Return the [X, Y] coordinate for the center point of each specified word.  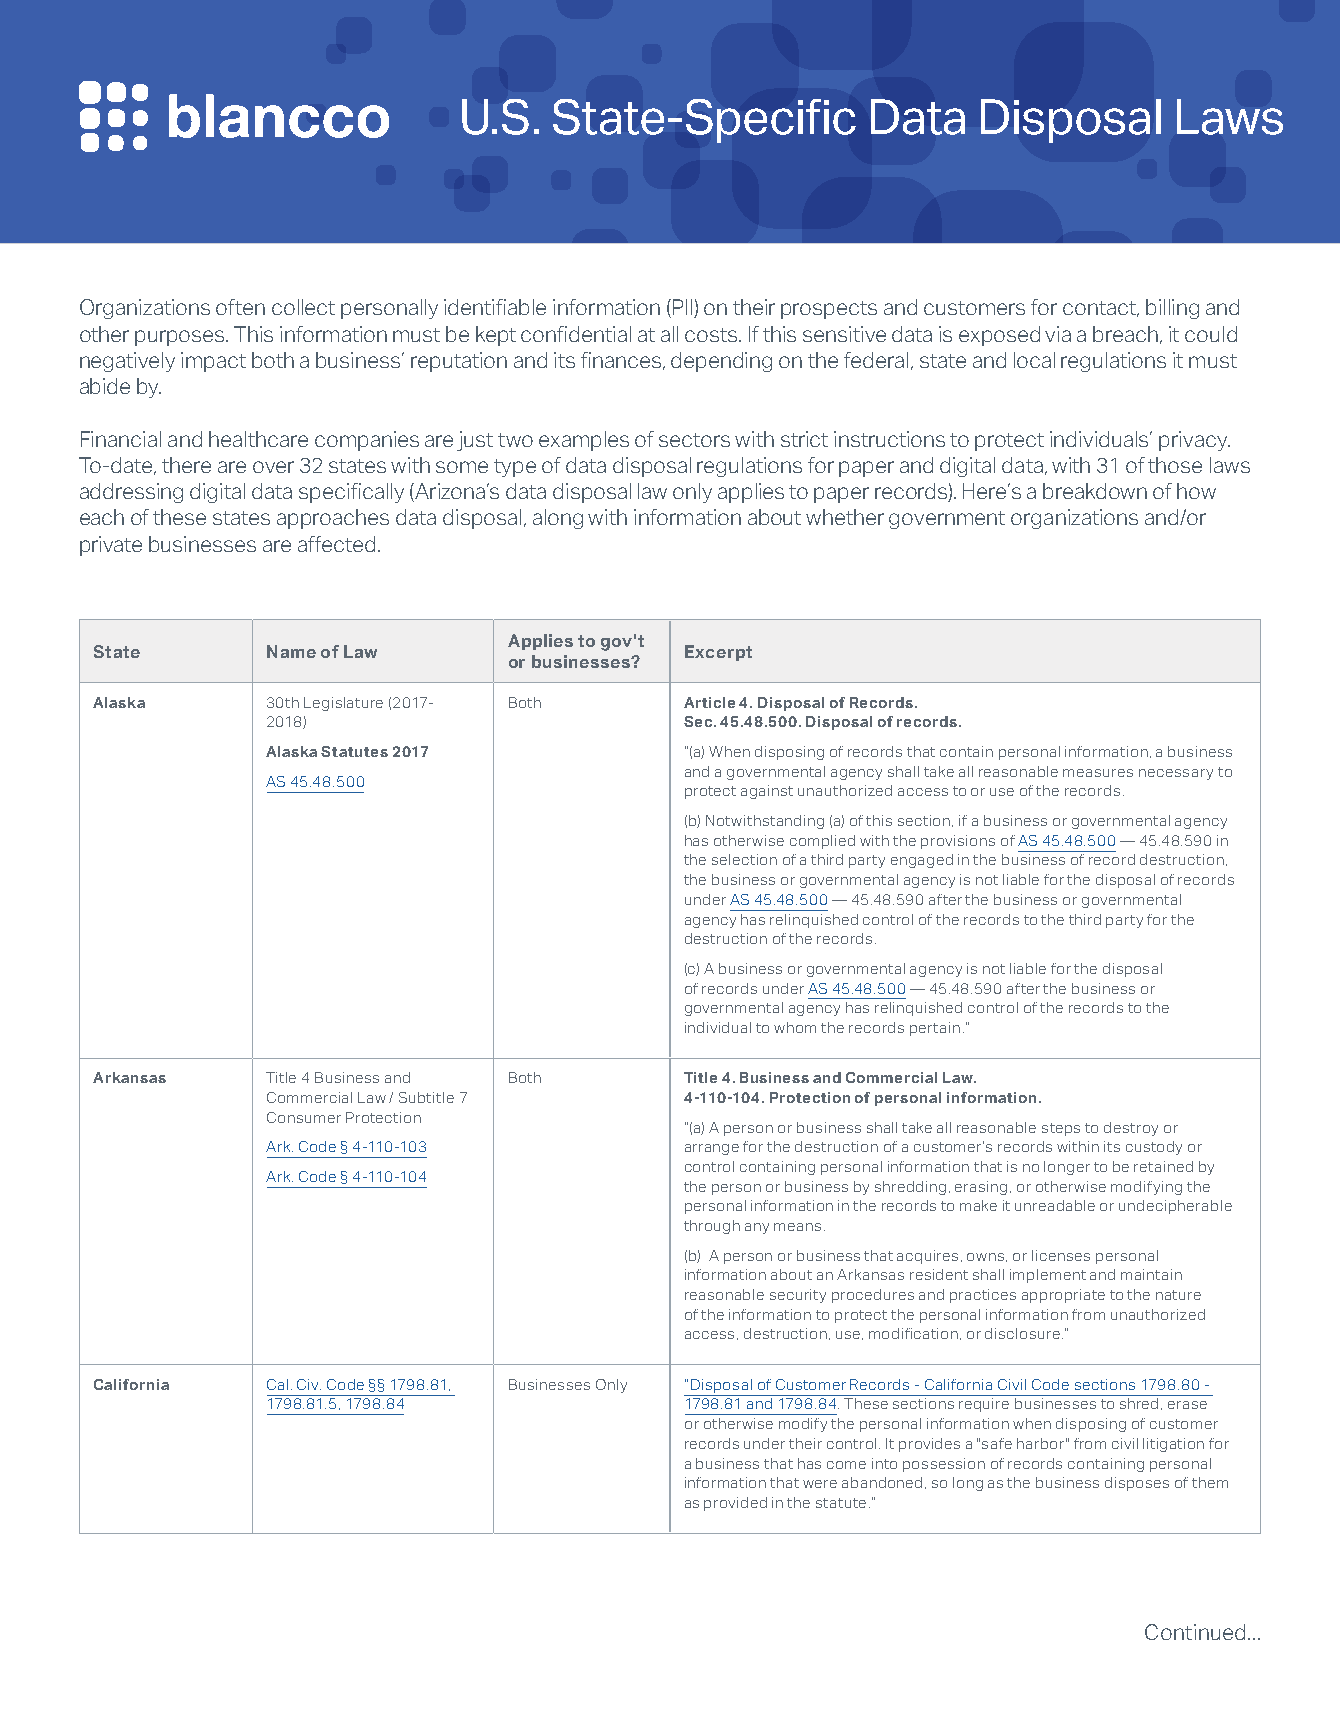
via [1058, 334]
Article [709, 702]
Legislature [343, 704]
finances [622, 361]
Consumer [304, 1117]
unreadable [1055, 1205]
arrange [712, 1149]
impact [213, 362]
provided [735, 1504]
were [820, 1484]
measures [1098, 773]
